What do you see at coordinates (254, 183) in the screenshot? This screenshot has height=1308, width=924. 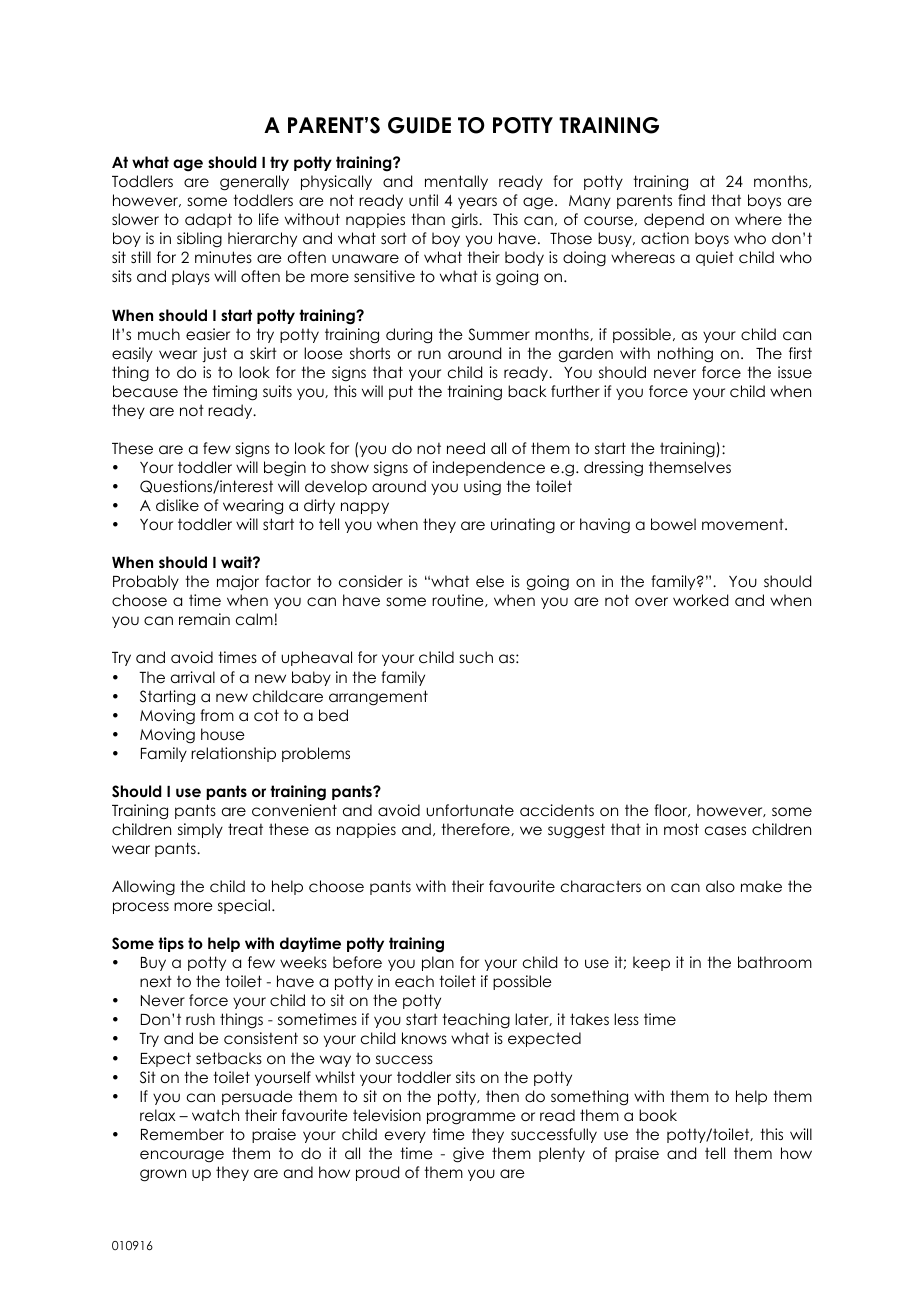 I see `generally` at bounding box center [254, 183].
